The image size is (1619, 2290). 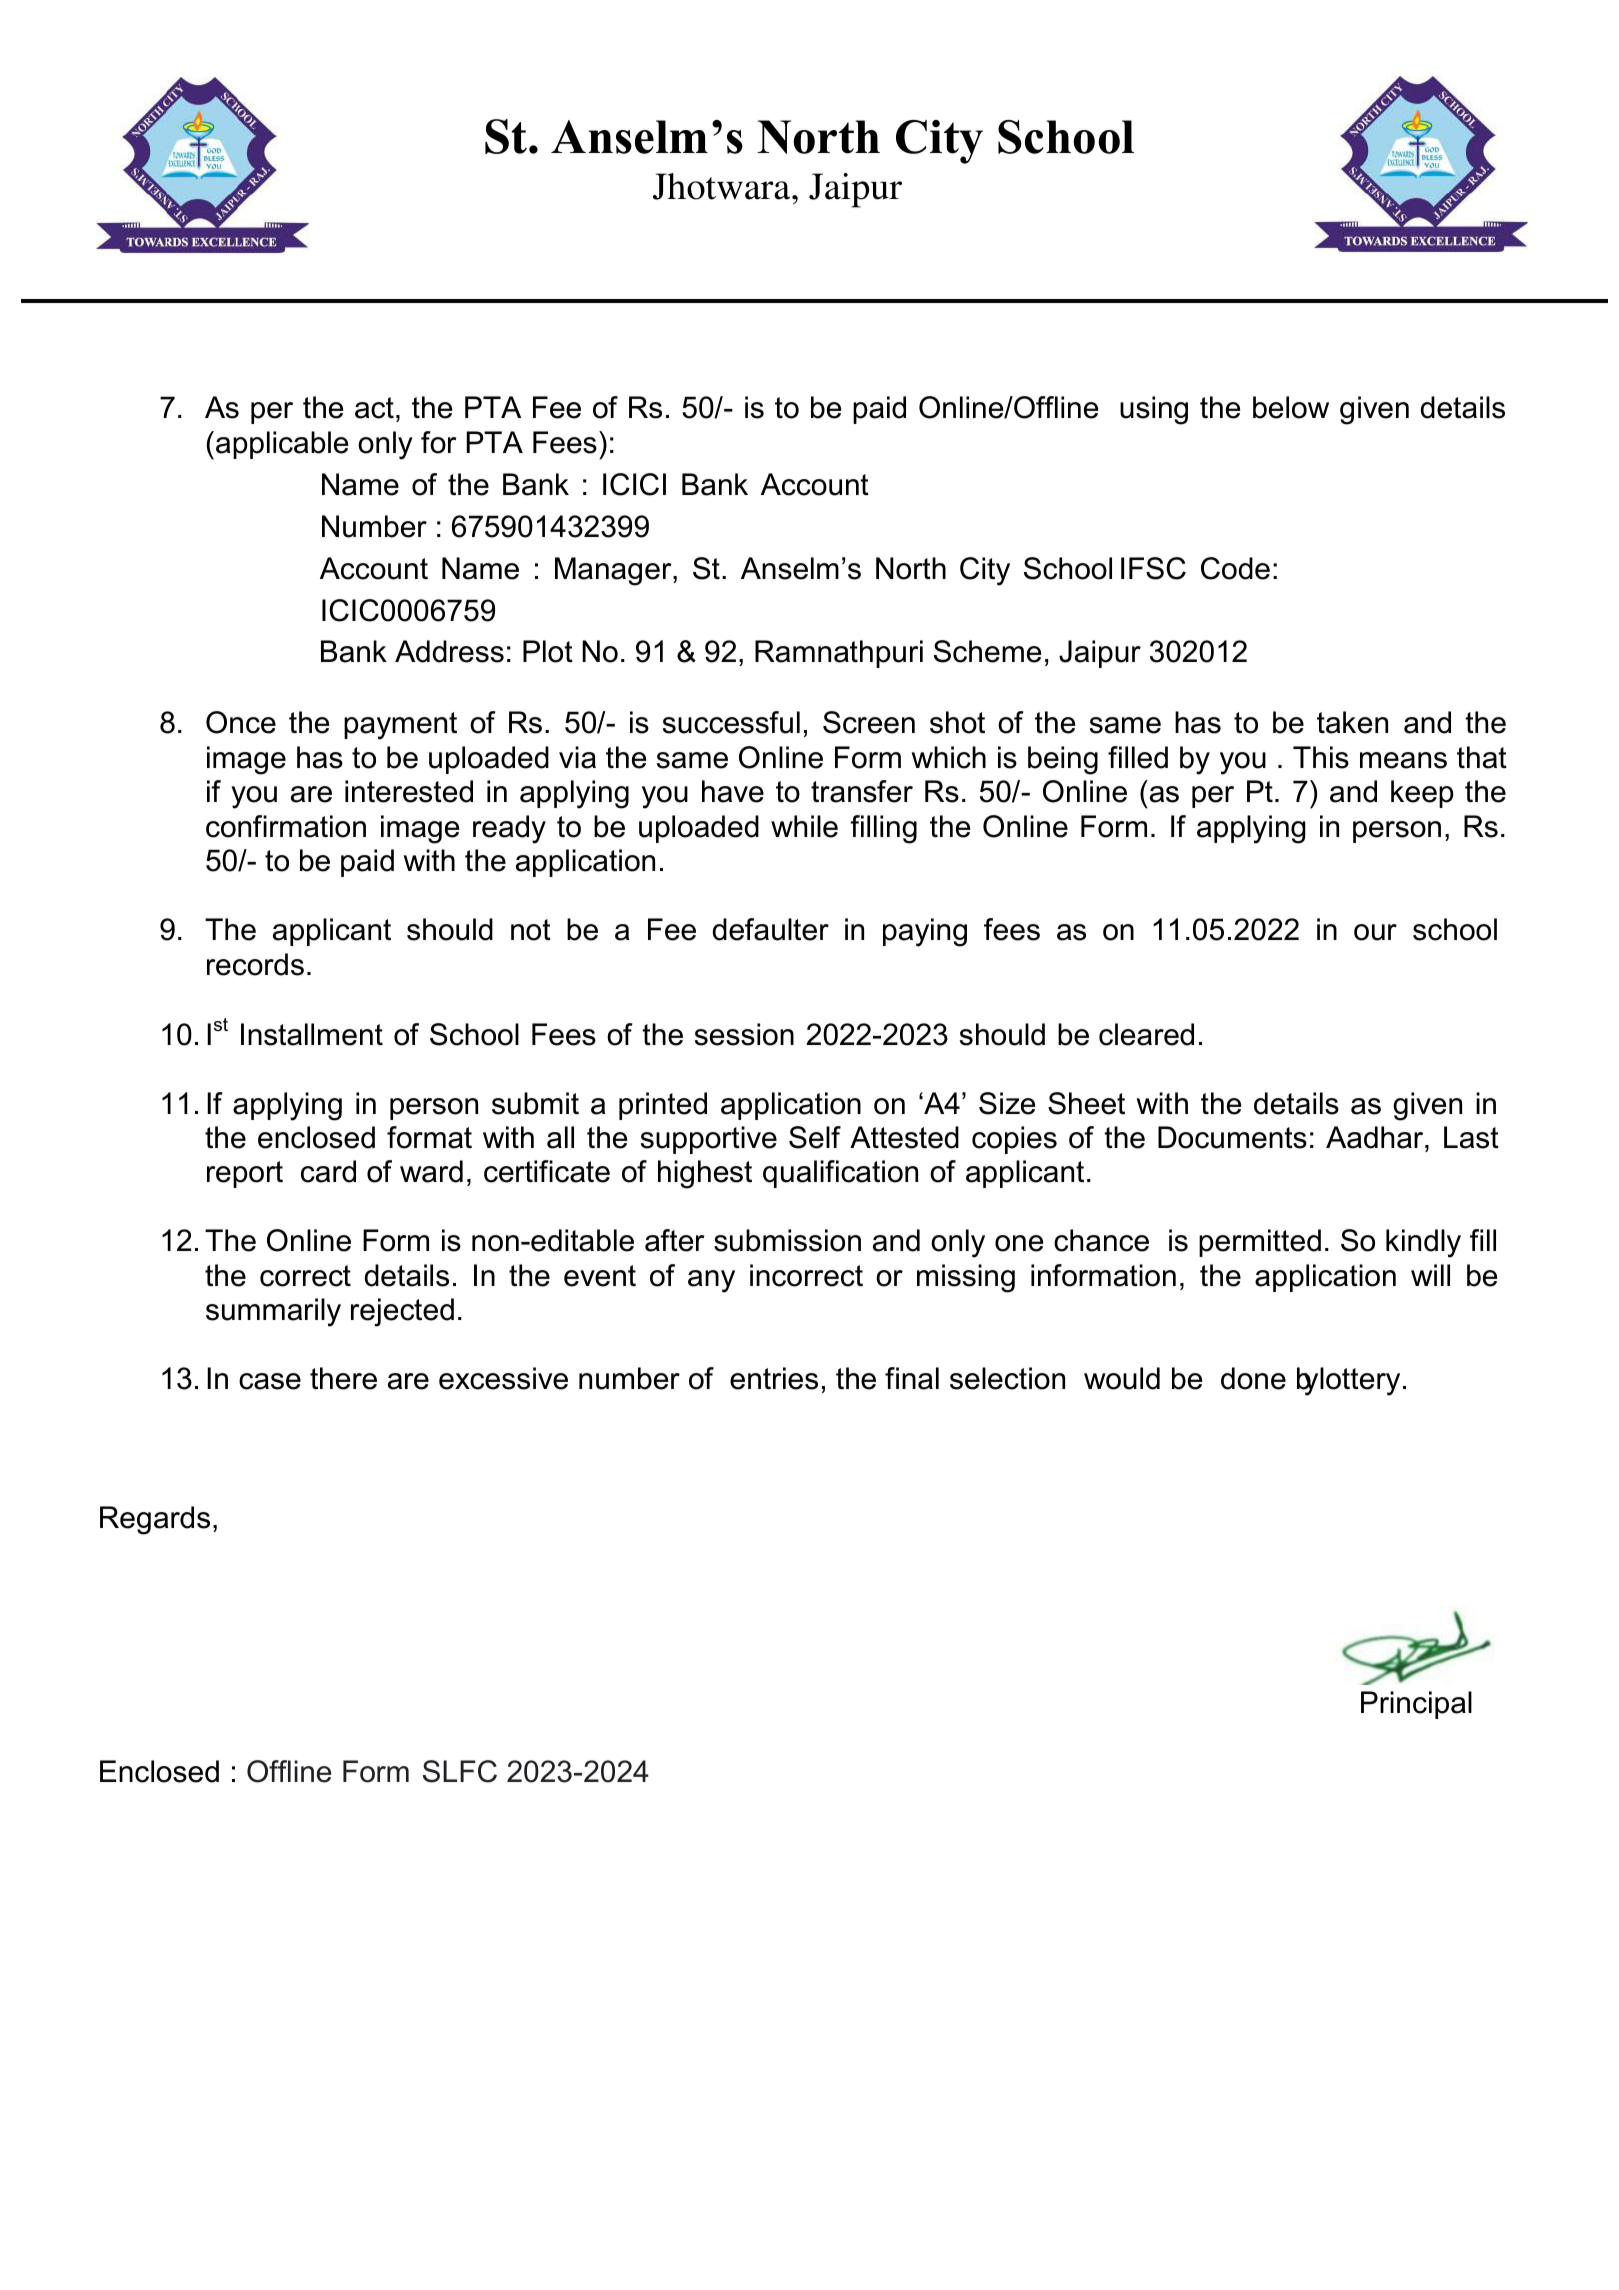 I want to click on Screen, so click(x=869, y=722).
